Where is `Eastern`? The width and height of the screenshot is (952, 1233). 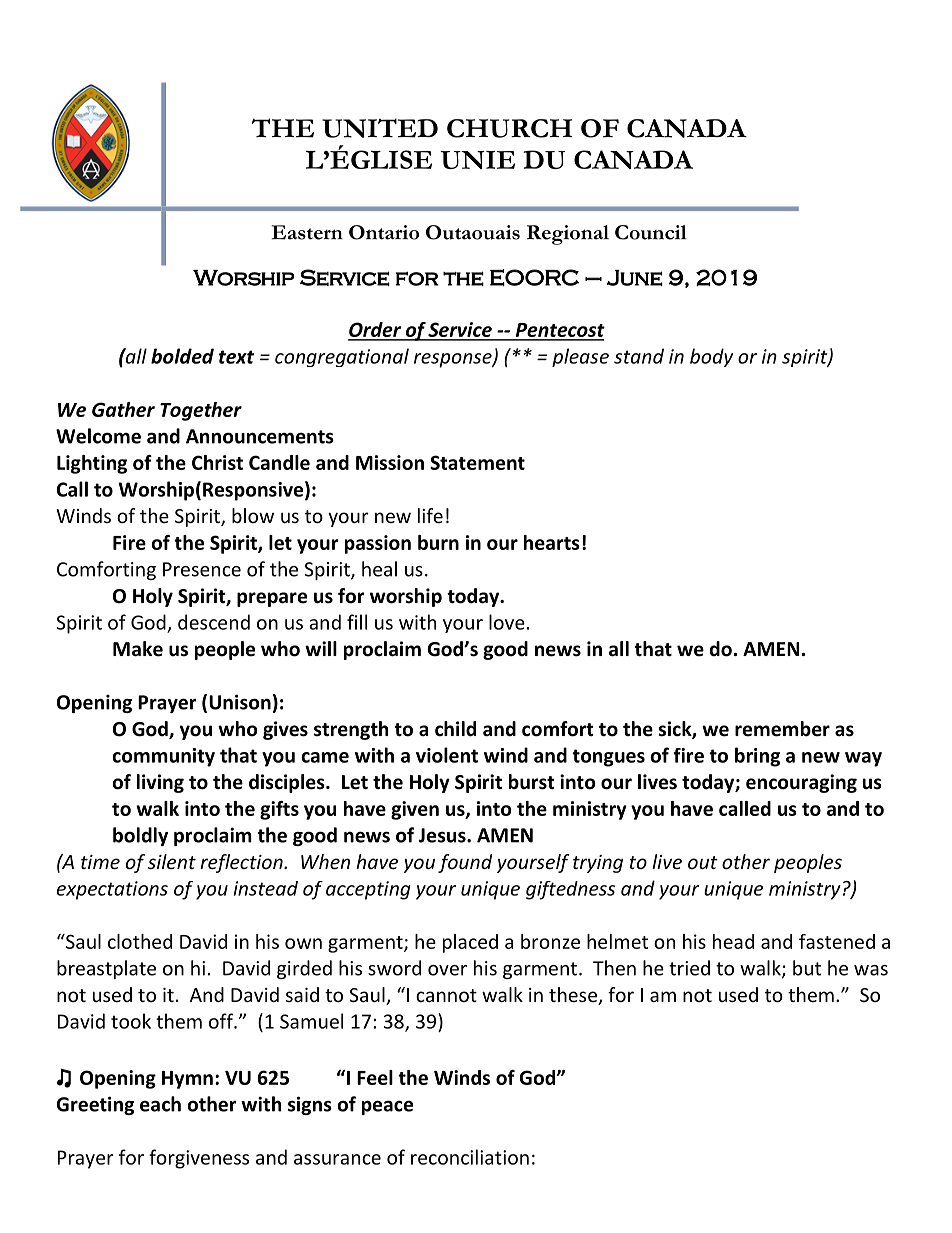
Eastern is located at coordinates (307, 232).
